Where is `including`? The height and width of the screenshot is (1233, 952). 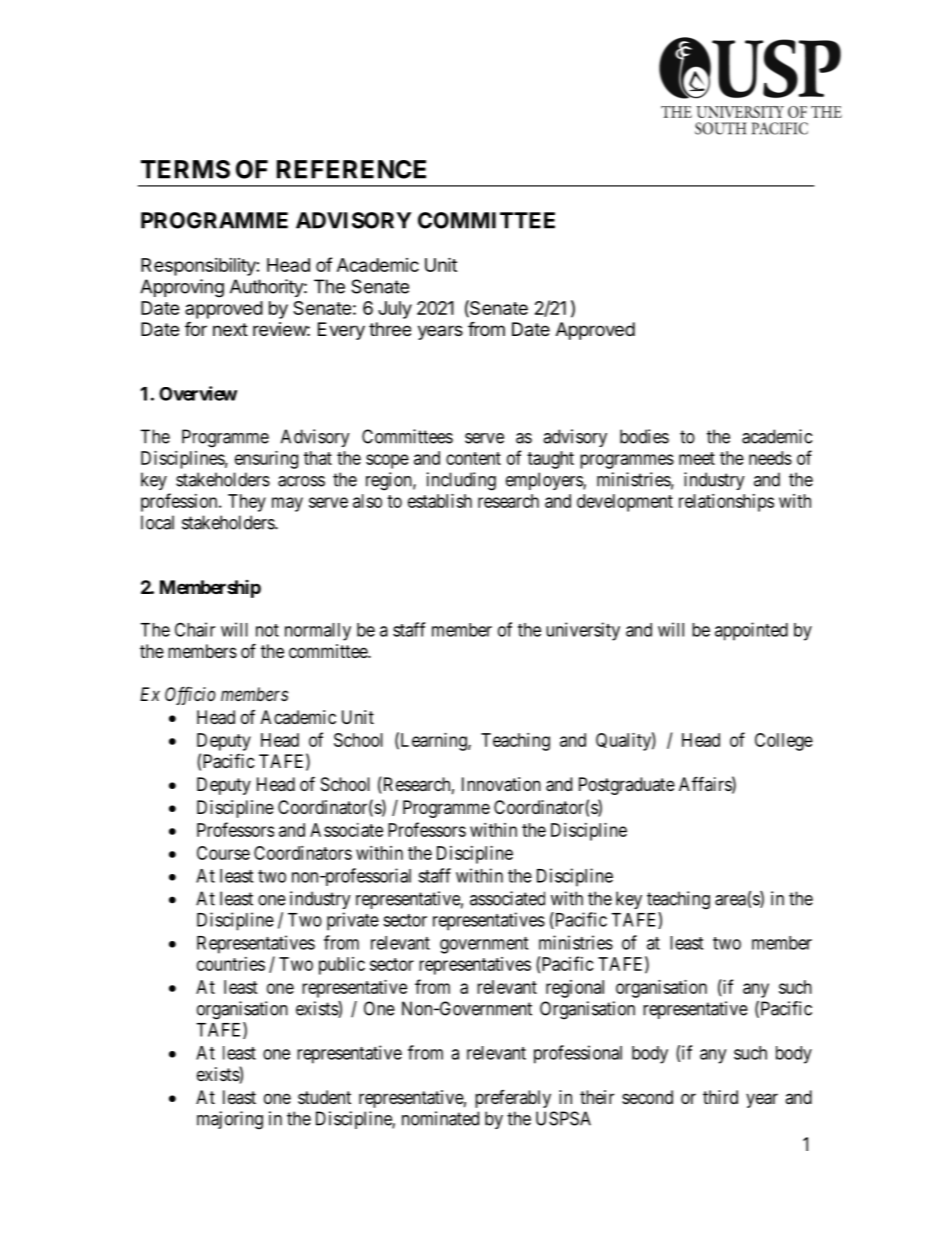
including is located at coordinates (461, 481).
